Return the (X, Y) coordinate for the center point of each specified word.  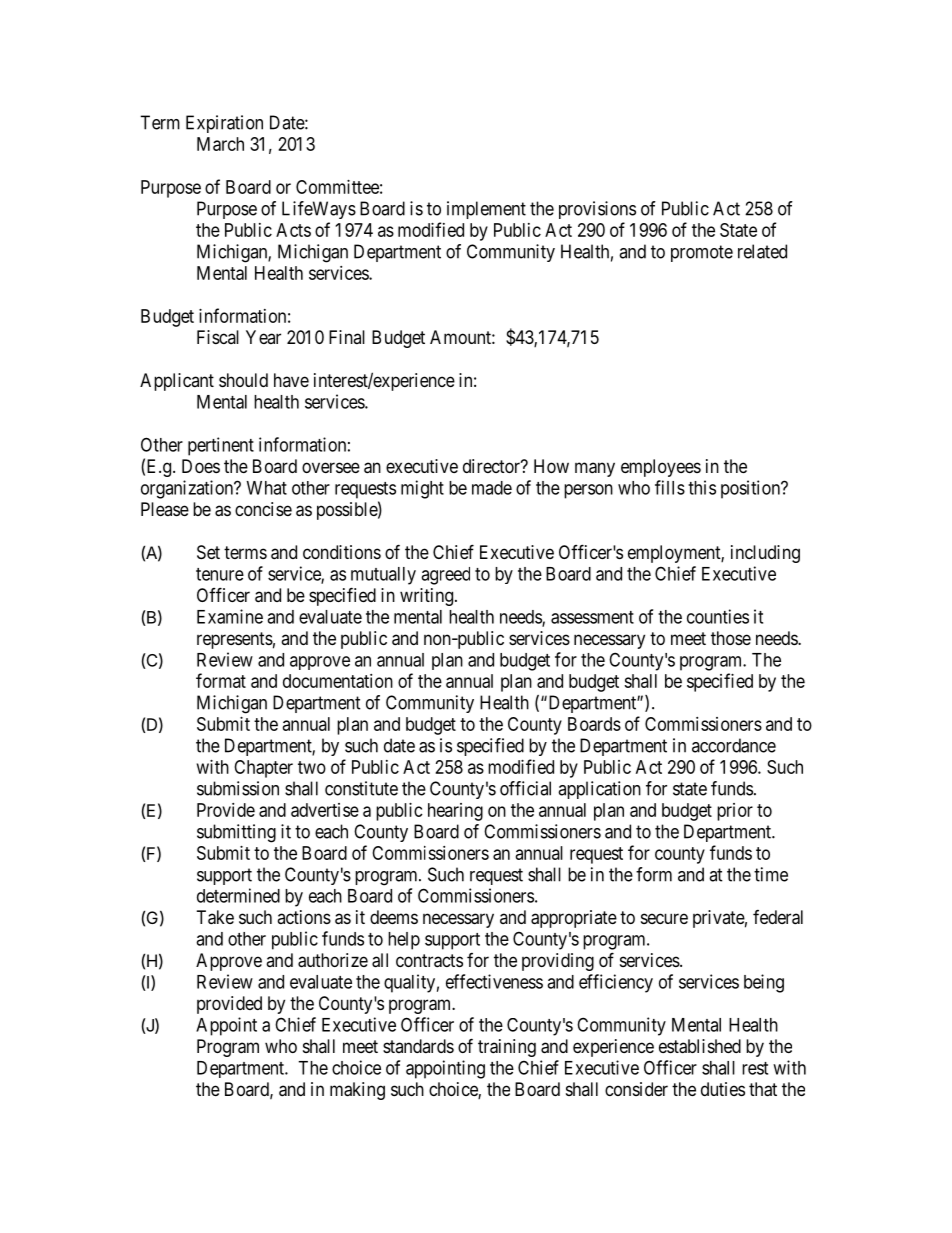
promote (702, 253)
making (357, 1091)
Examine (230, 616)
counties (718, 616)
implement (486, 210)
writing (428, 597)
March (220, 144)
